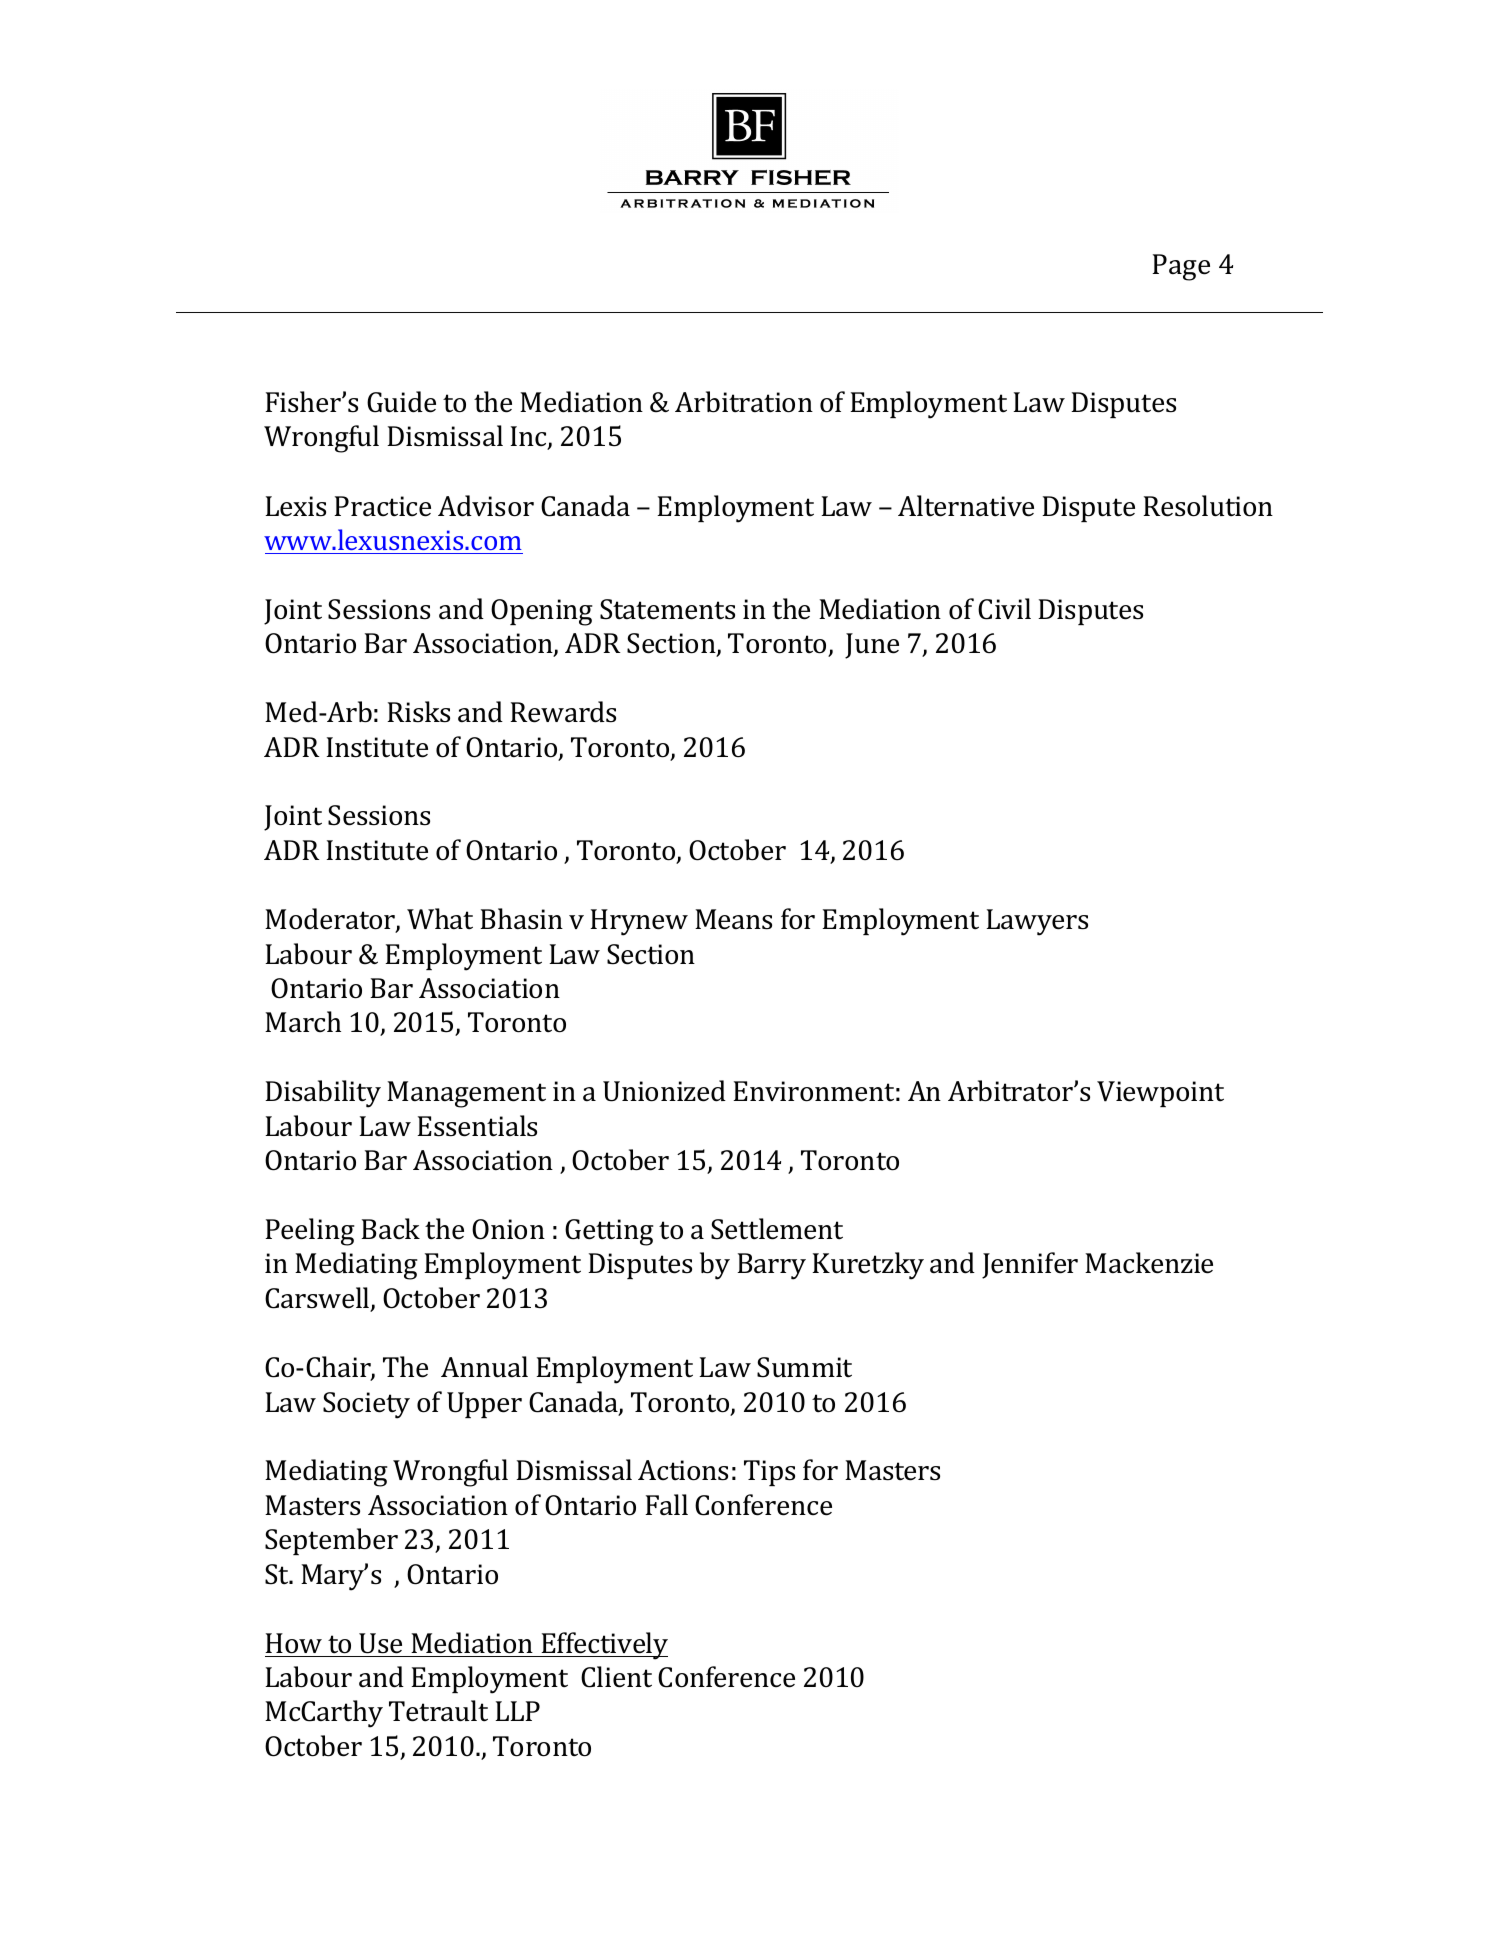  I want to click on Use, so click(380, 1643).
